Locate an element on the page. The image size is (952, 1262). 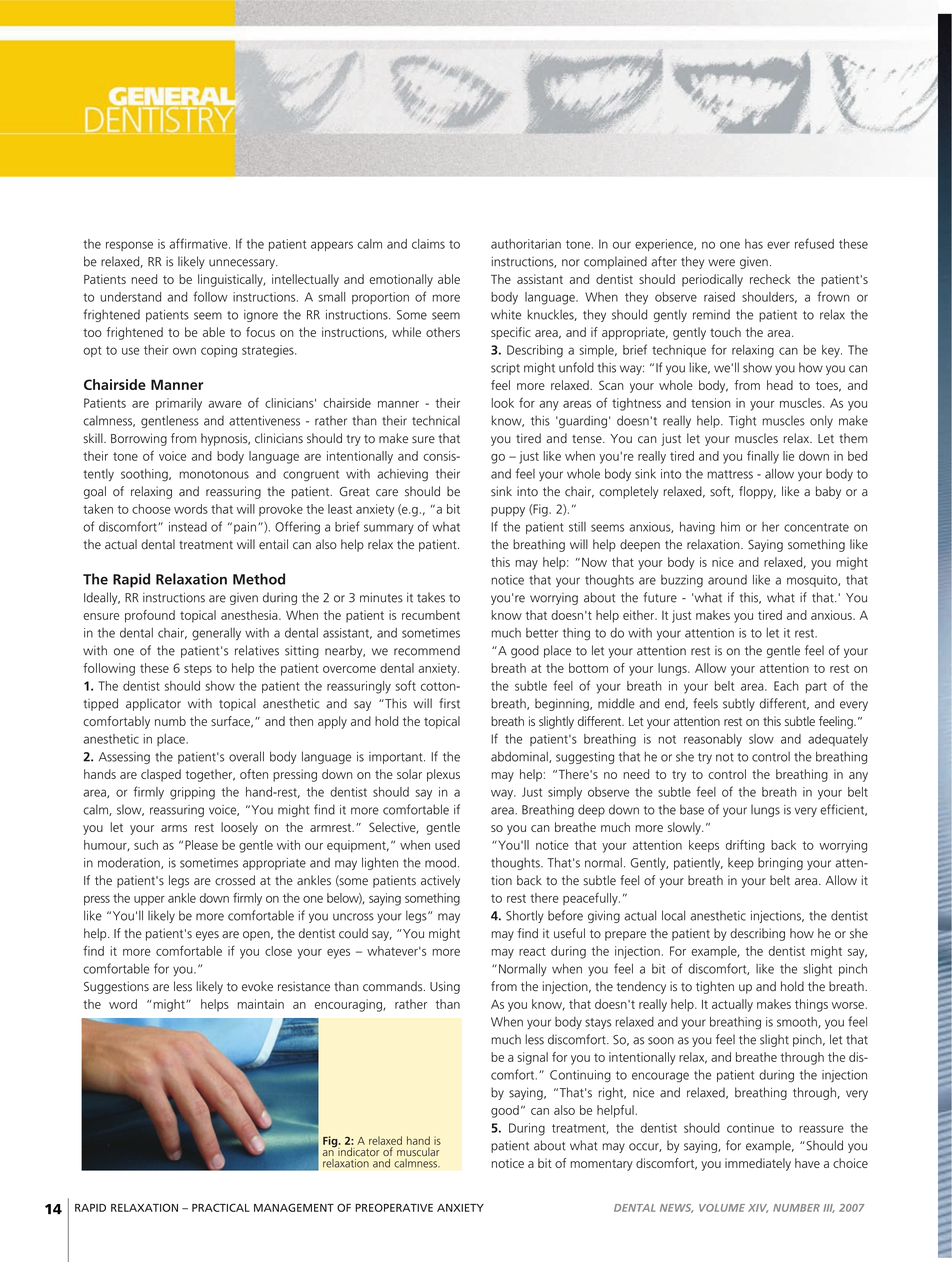
takes is located at coordinates (431, 597).
